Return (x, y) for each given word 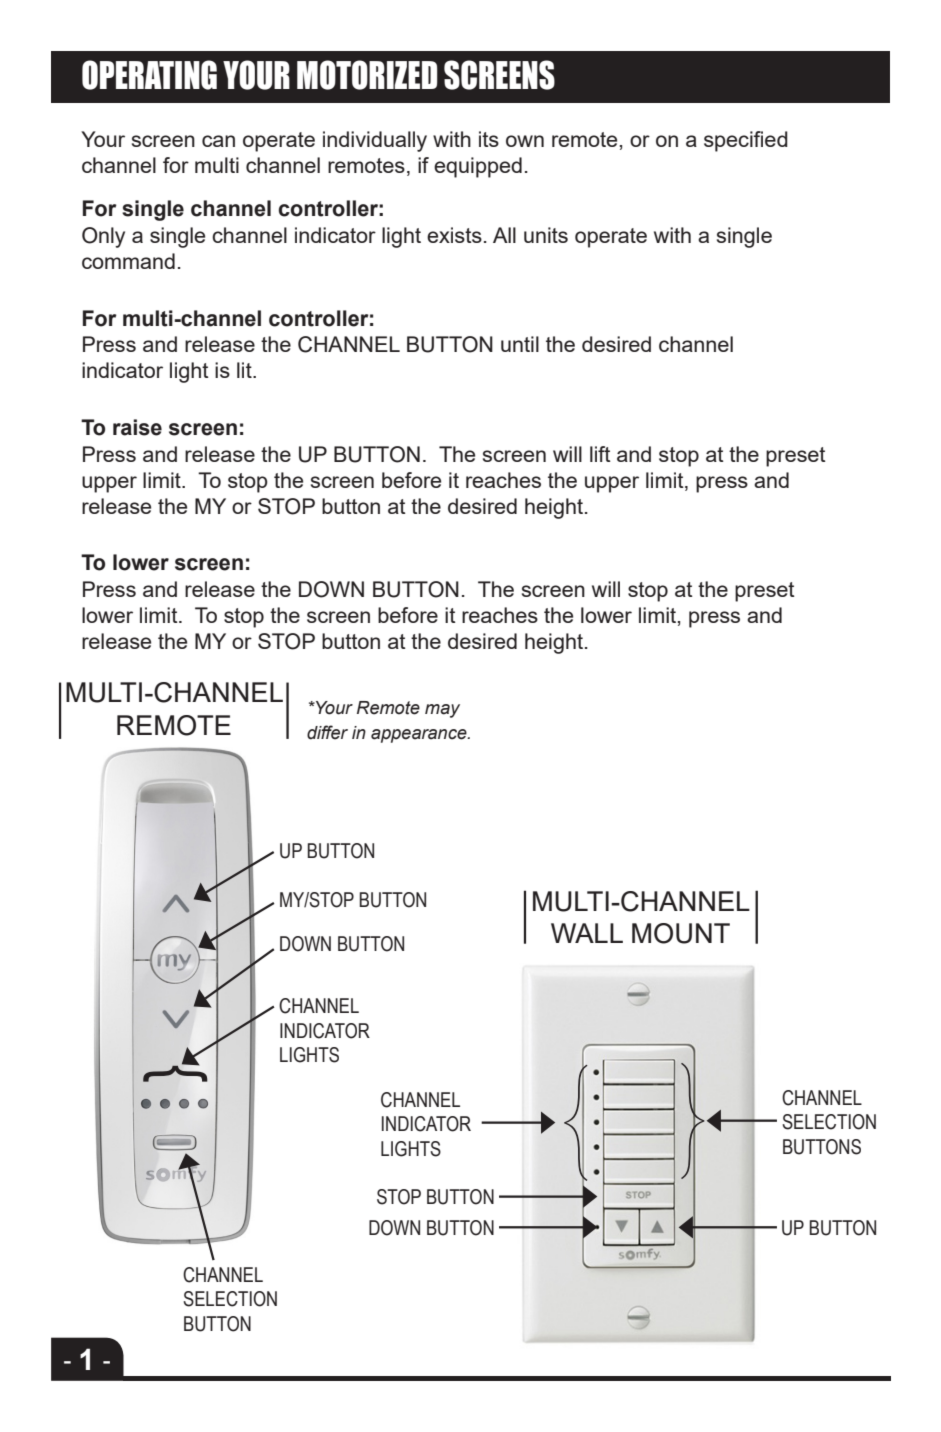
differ (327, 732)
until (520, 344)
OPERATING (149, 75)
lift (600, 454)
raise (137, 427)
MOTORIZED (367, 75)
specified (746, 141)
